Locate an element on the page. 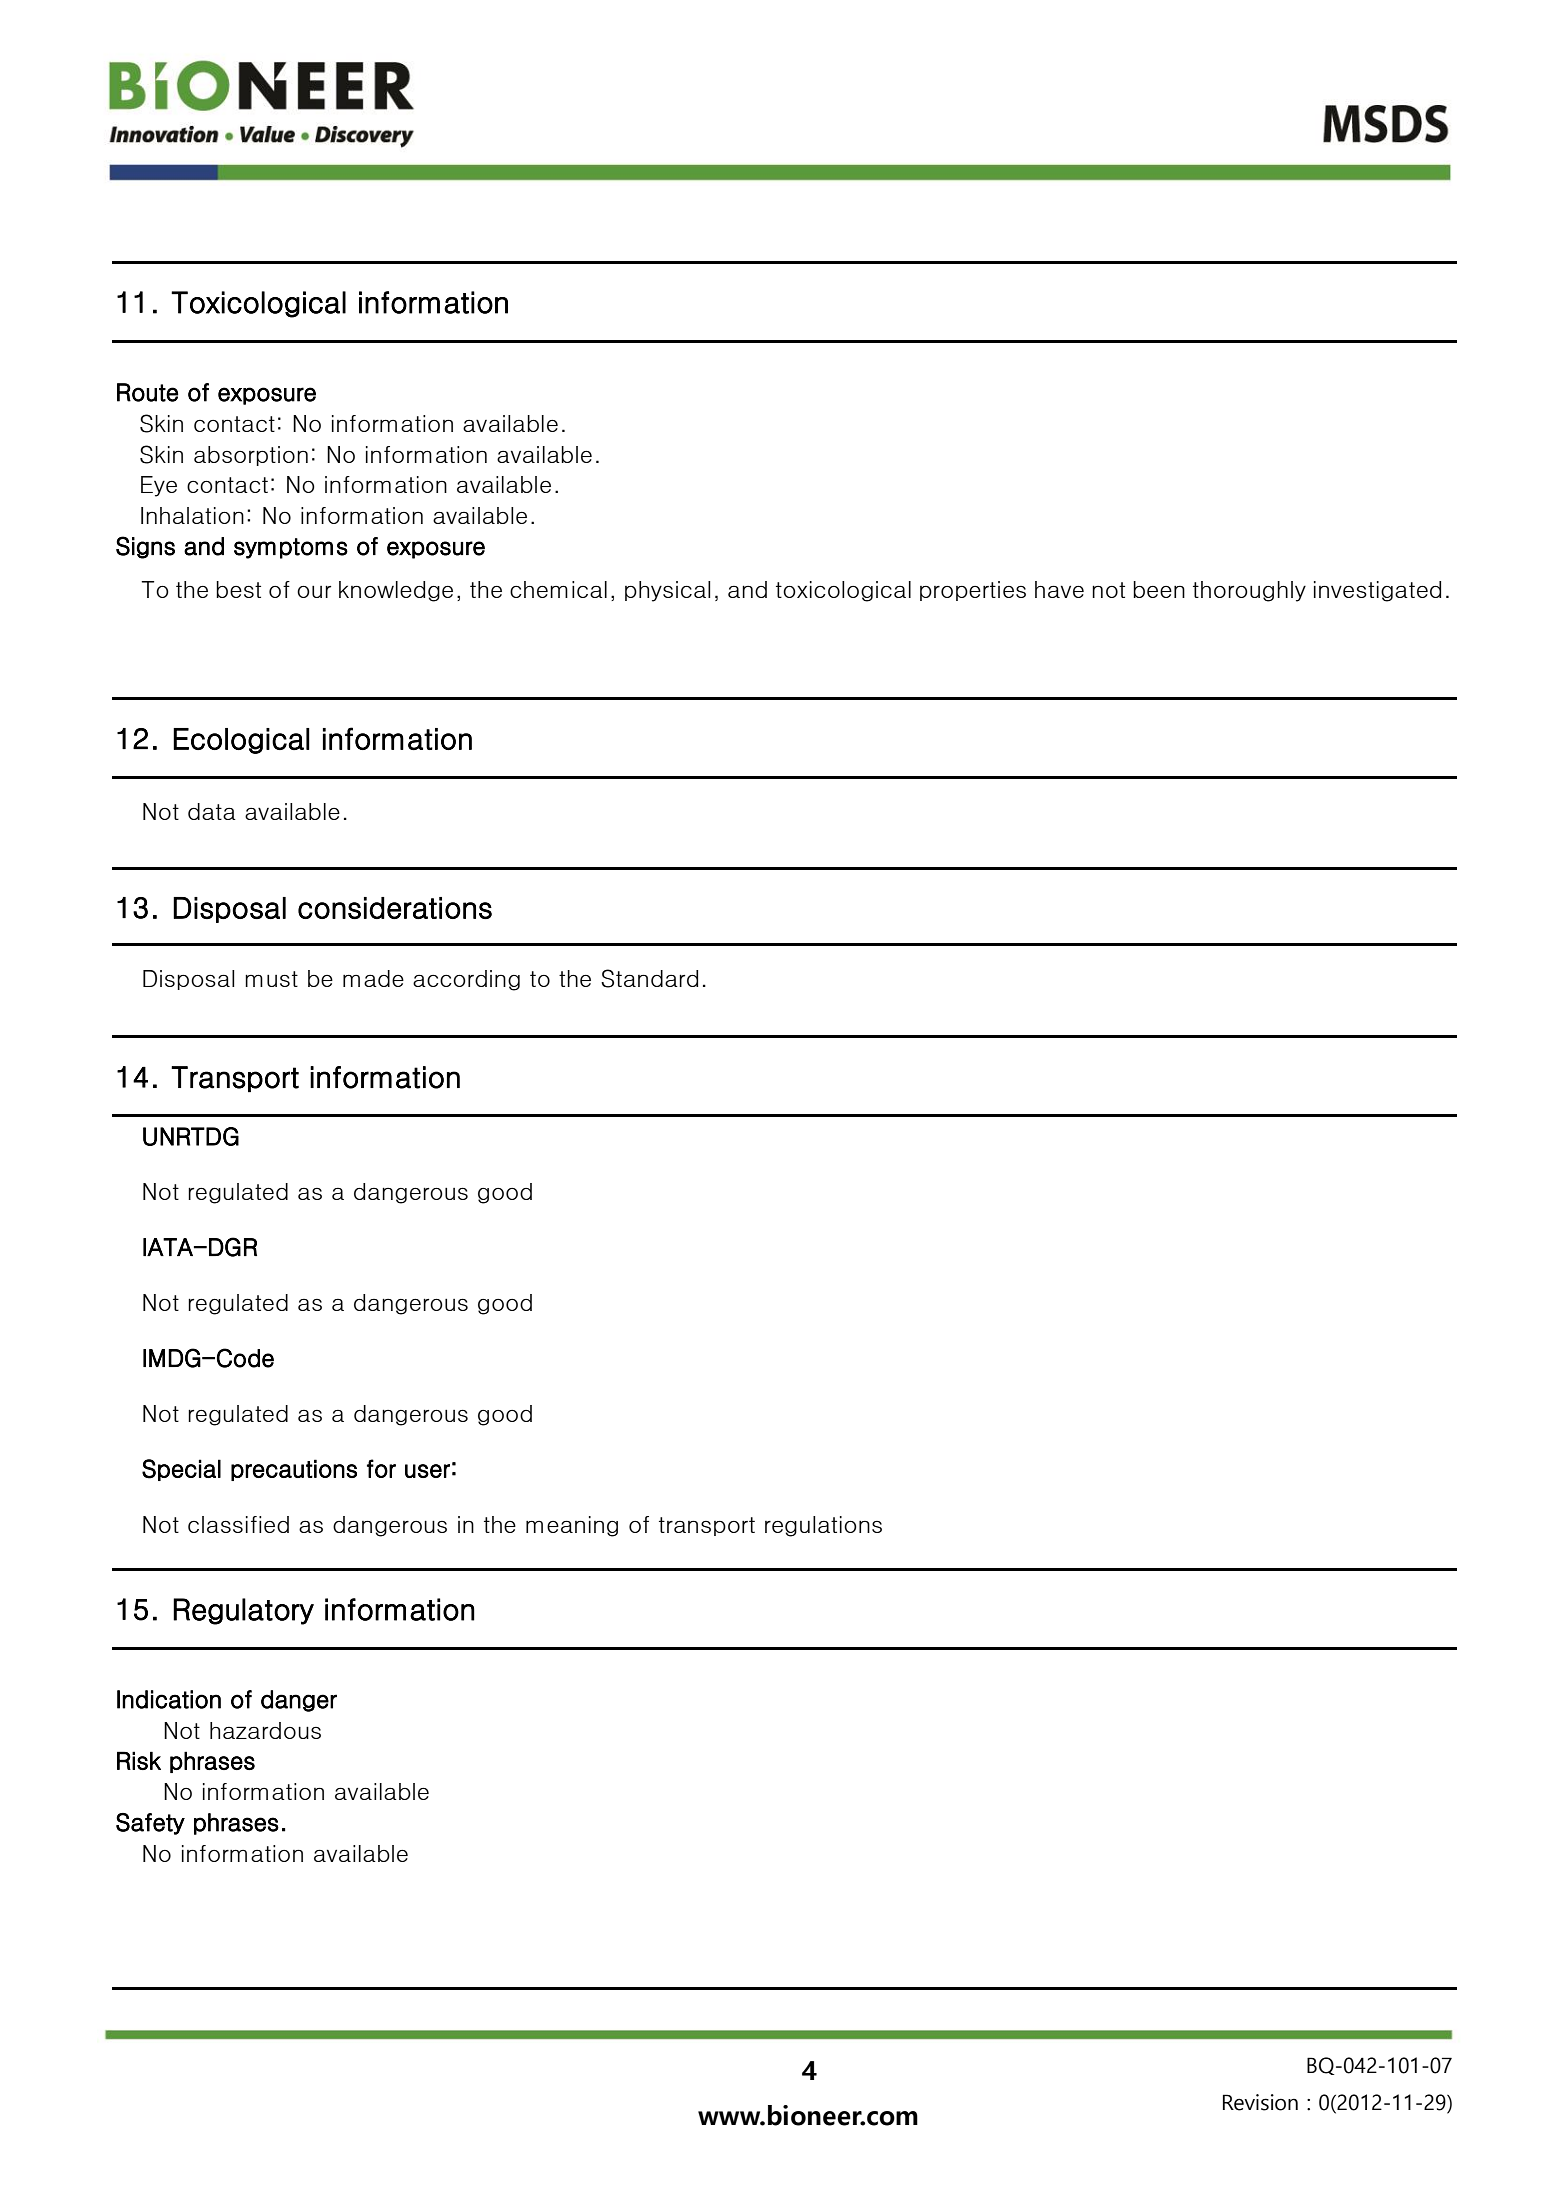 The height and width of the page is (2212, 1564). classified is located at coordinates (238, 1524).
